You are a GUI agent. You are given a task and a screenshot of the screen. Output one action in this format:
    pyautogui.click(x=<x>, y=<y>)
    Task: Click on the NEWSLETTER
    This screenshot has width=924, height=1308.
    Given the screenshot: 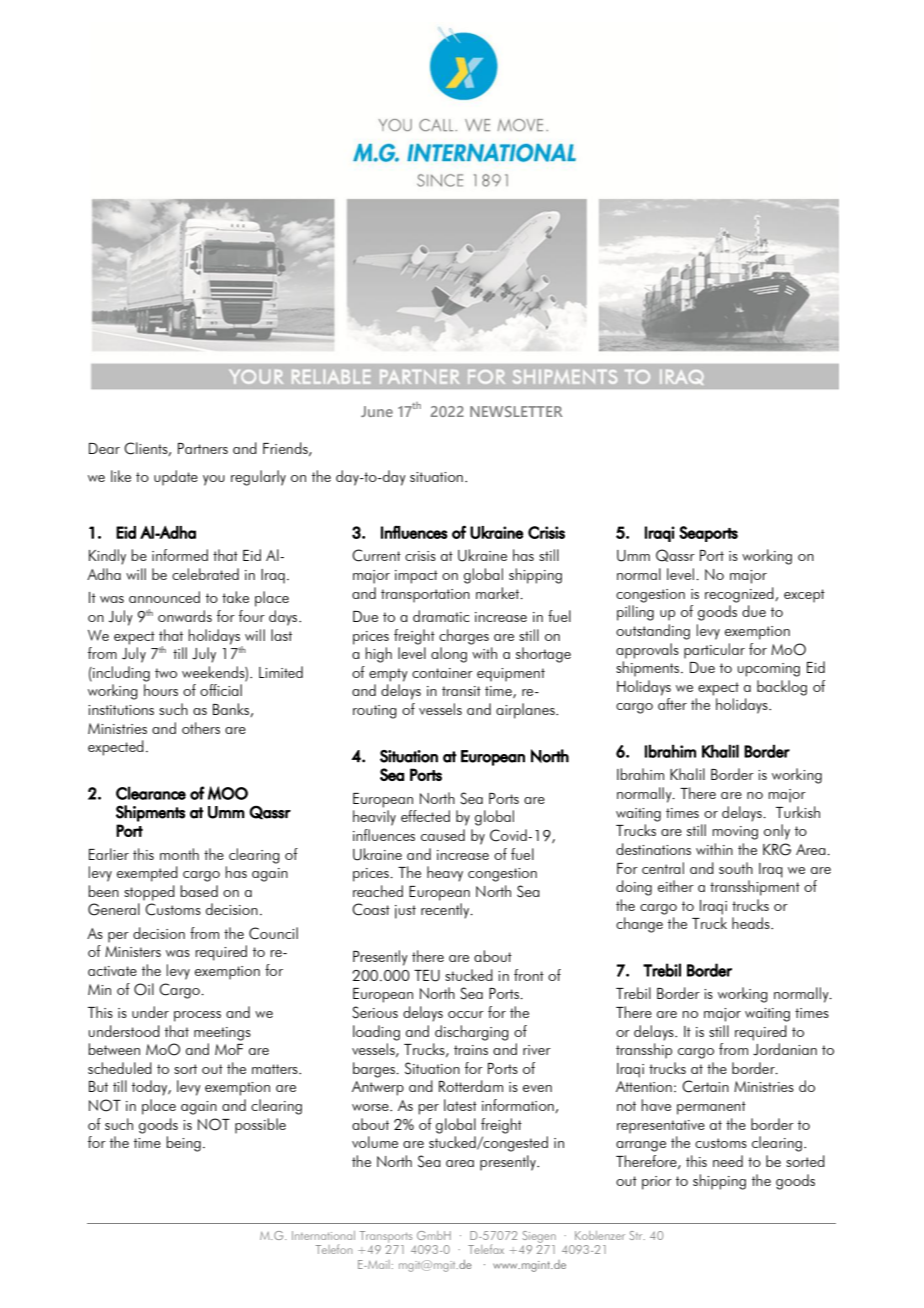 What is the action you would take?
    pyautogui.click(x=516, y=411)
